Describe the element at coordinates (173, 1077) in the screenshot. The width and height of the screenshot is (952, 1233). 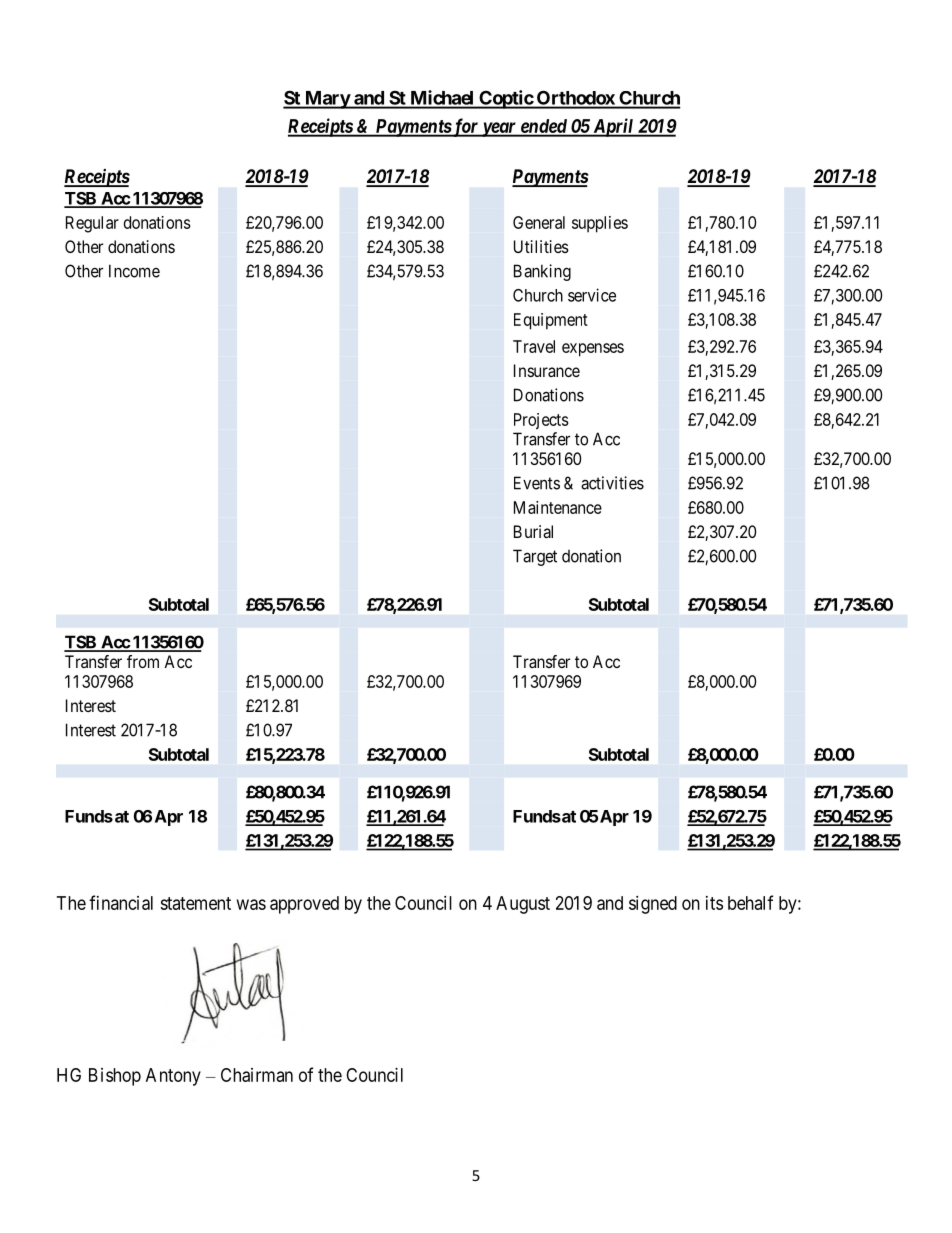
I see `Antony` at that location.
